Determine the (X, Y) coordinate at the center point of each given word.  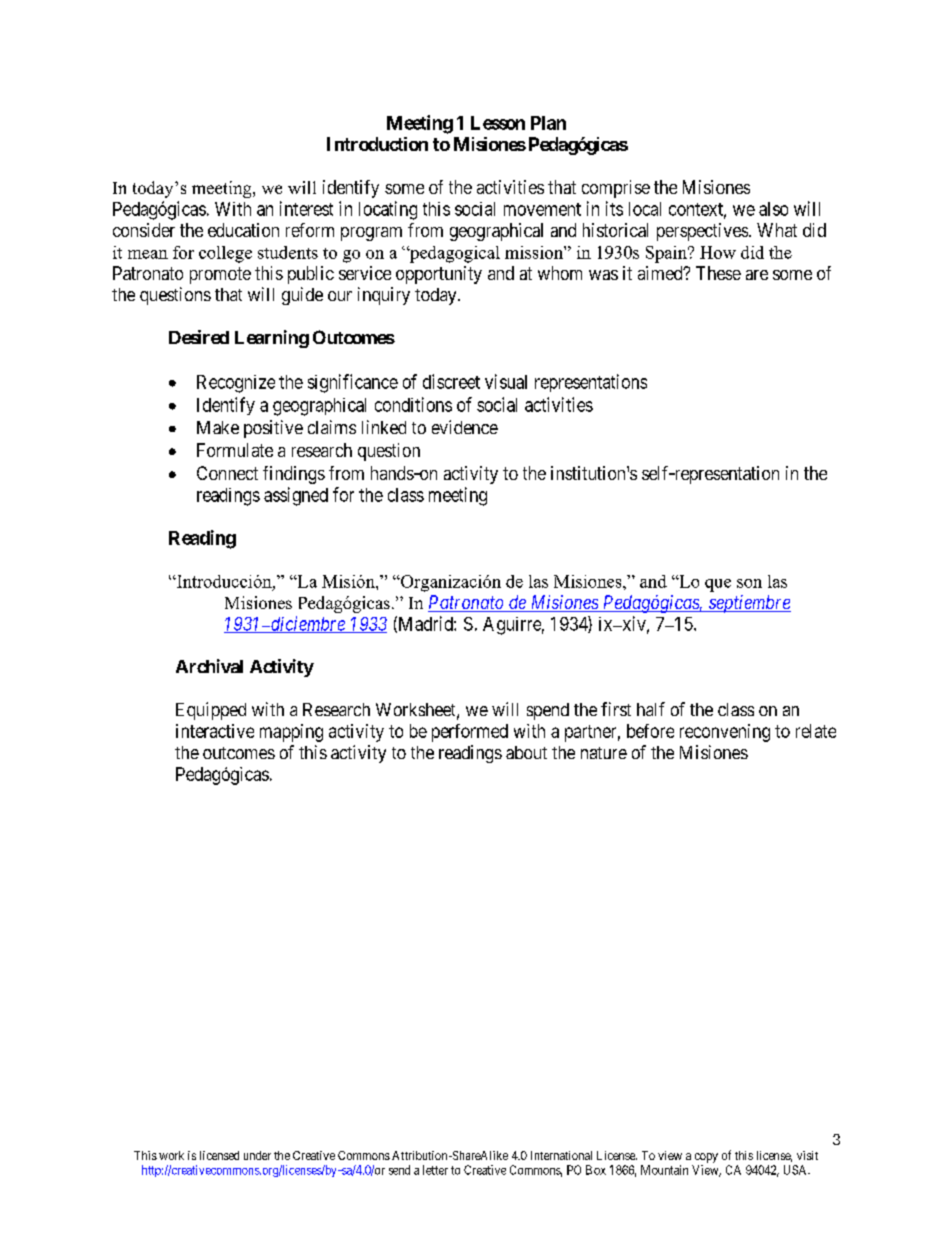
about (526, 752)
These (718, 273)
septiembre (748, 604)
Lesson (498, 123)
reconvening (725, 733)
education (243, 230)
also (773, 209)
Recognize (236, 384)
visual (506, 381)
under (257, 1155)
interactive (215, 731)
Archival (209, 666)
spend (548, 711)
